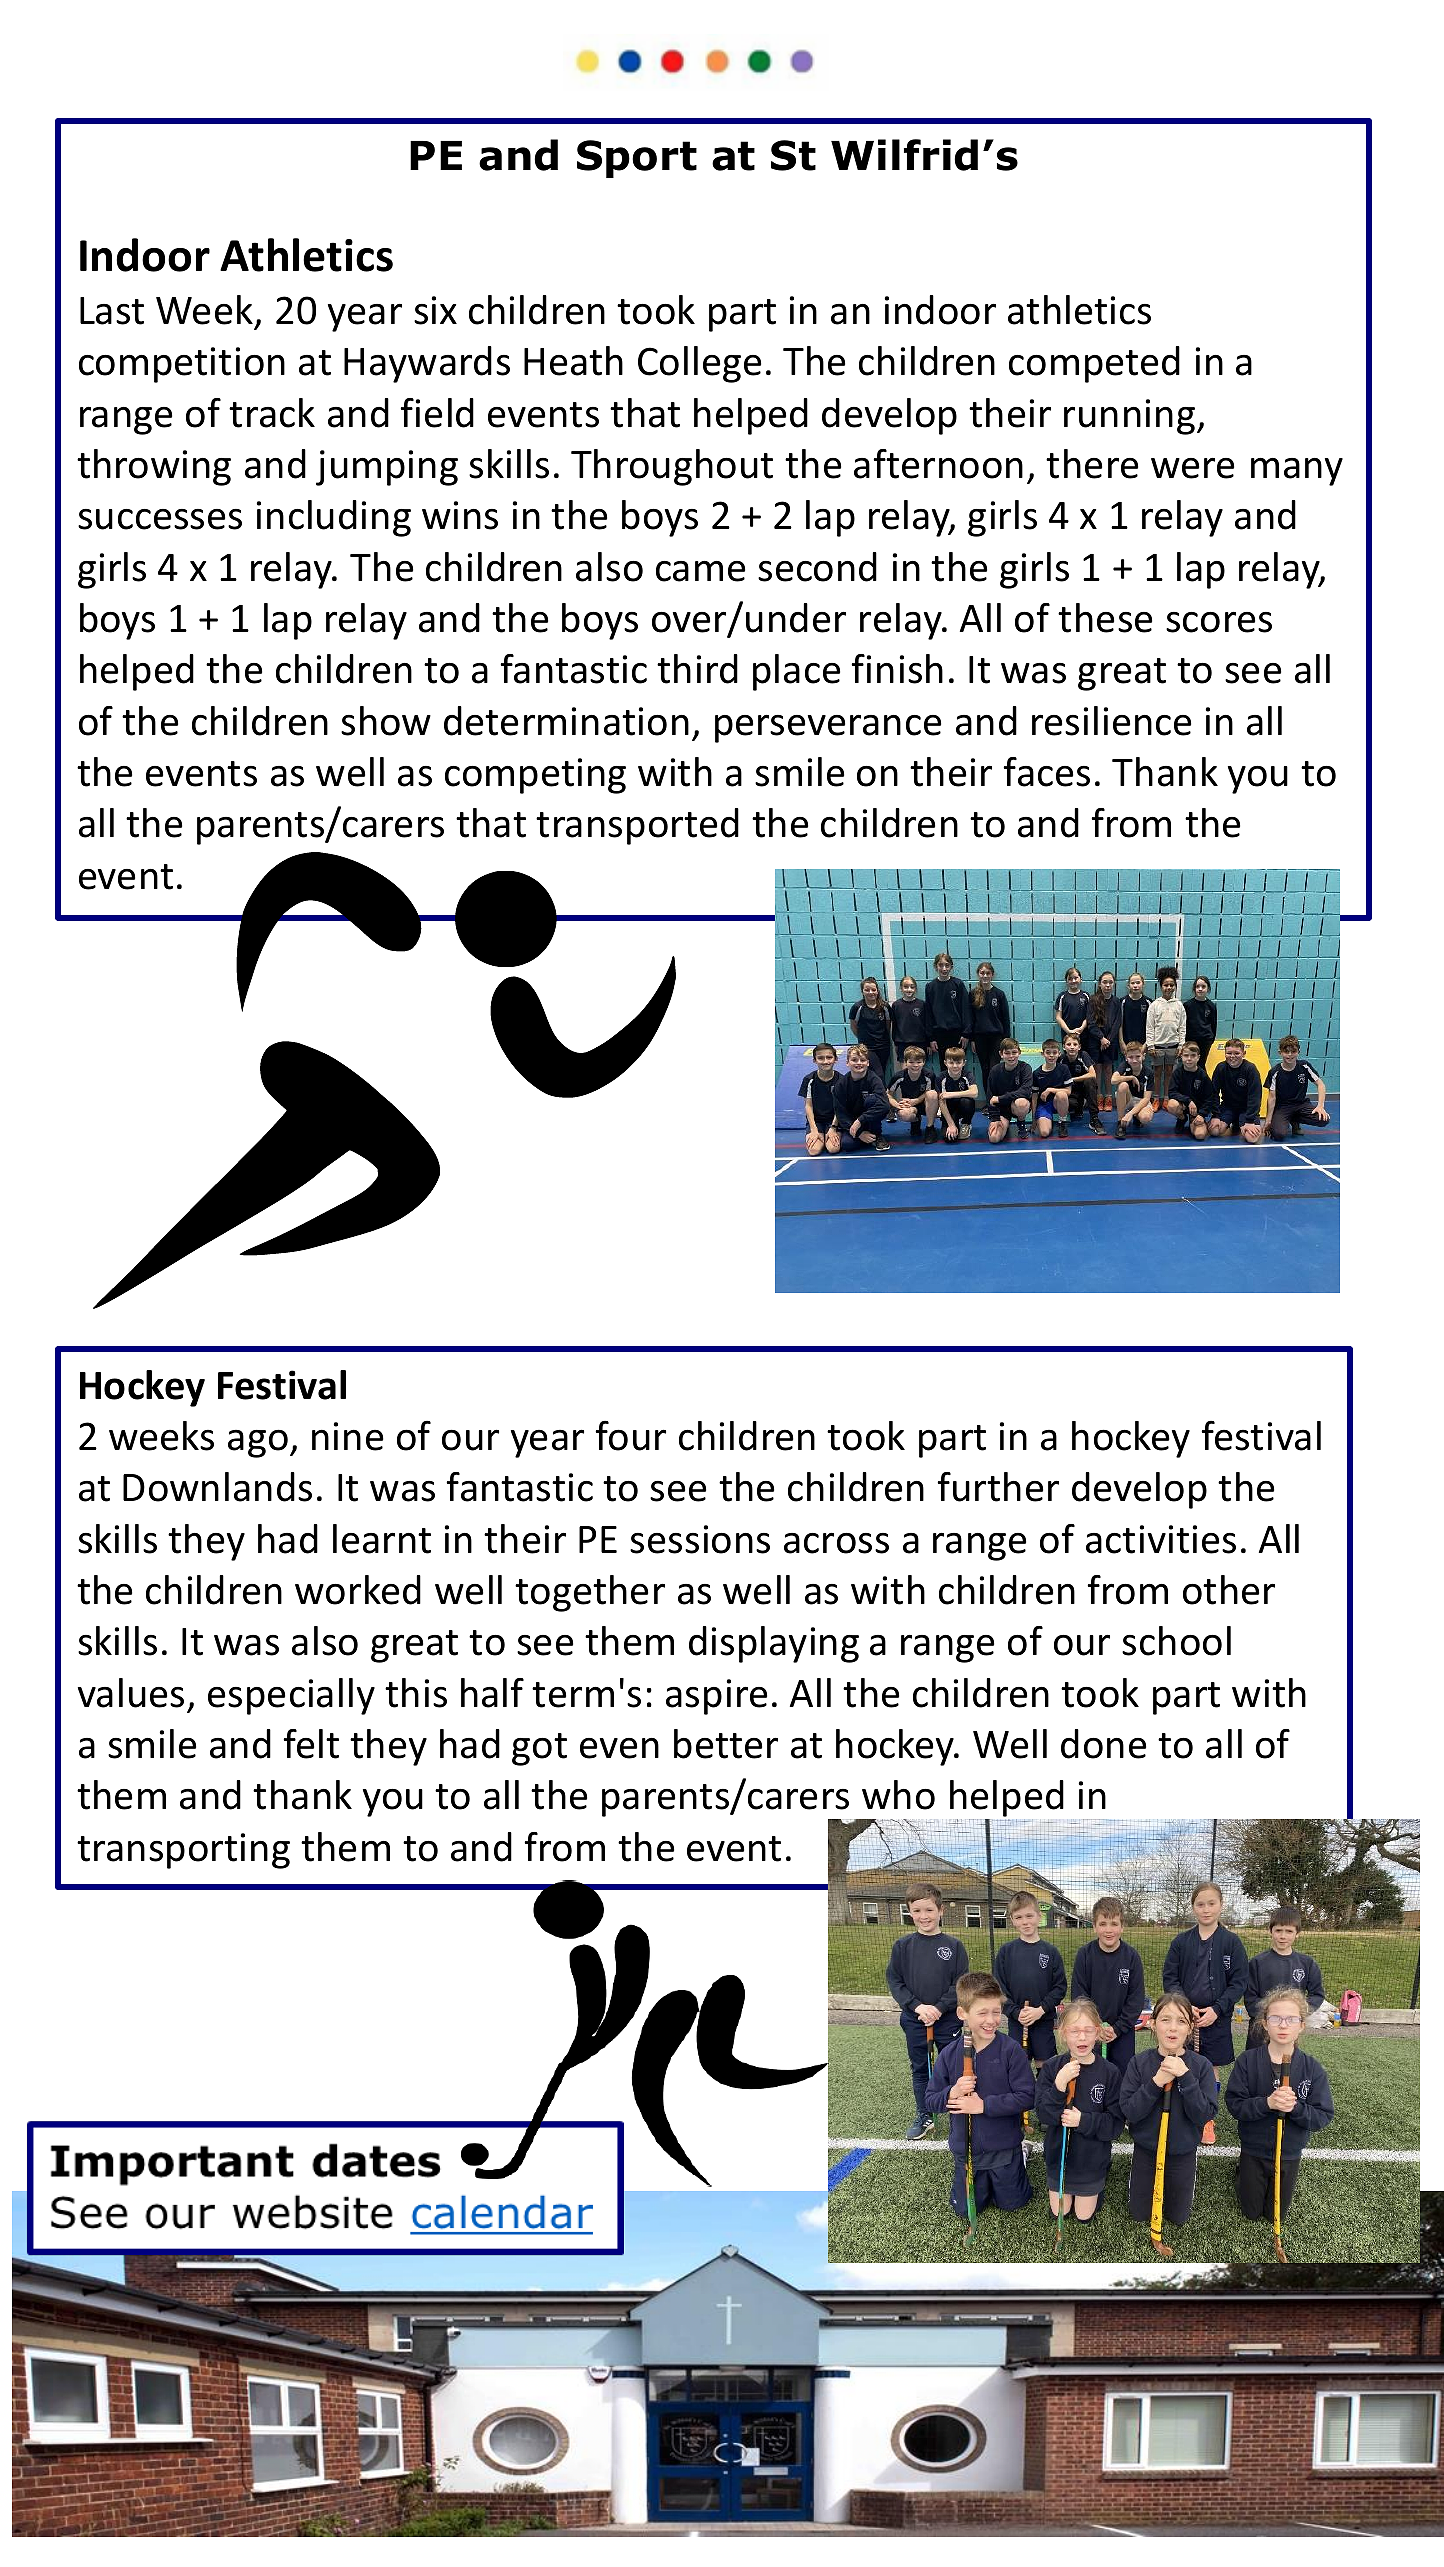  Describe the element at coordinates (311, 1744) in the screenshot. I see `felt` at that location.
